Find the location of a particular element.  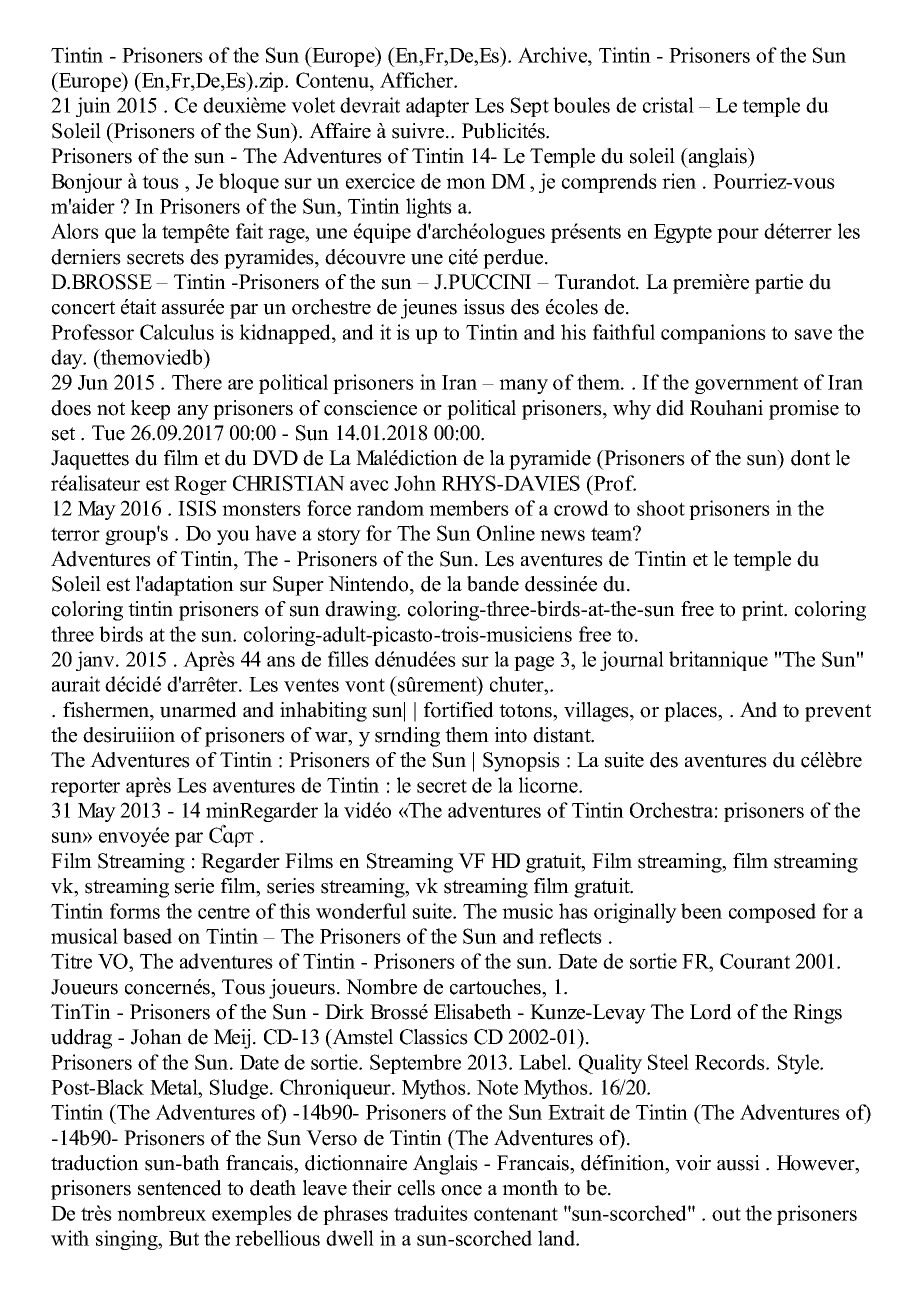

rien is located at coordinates (679, 181).
